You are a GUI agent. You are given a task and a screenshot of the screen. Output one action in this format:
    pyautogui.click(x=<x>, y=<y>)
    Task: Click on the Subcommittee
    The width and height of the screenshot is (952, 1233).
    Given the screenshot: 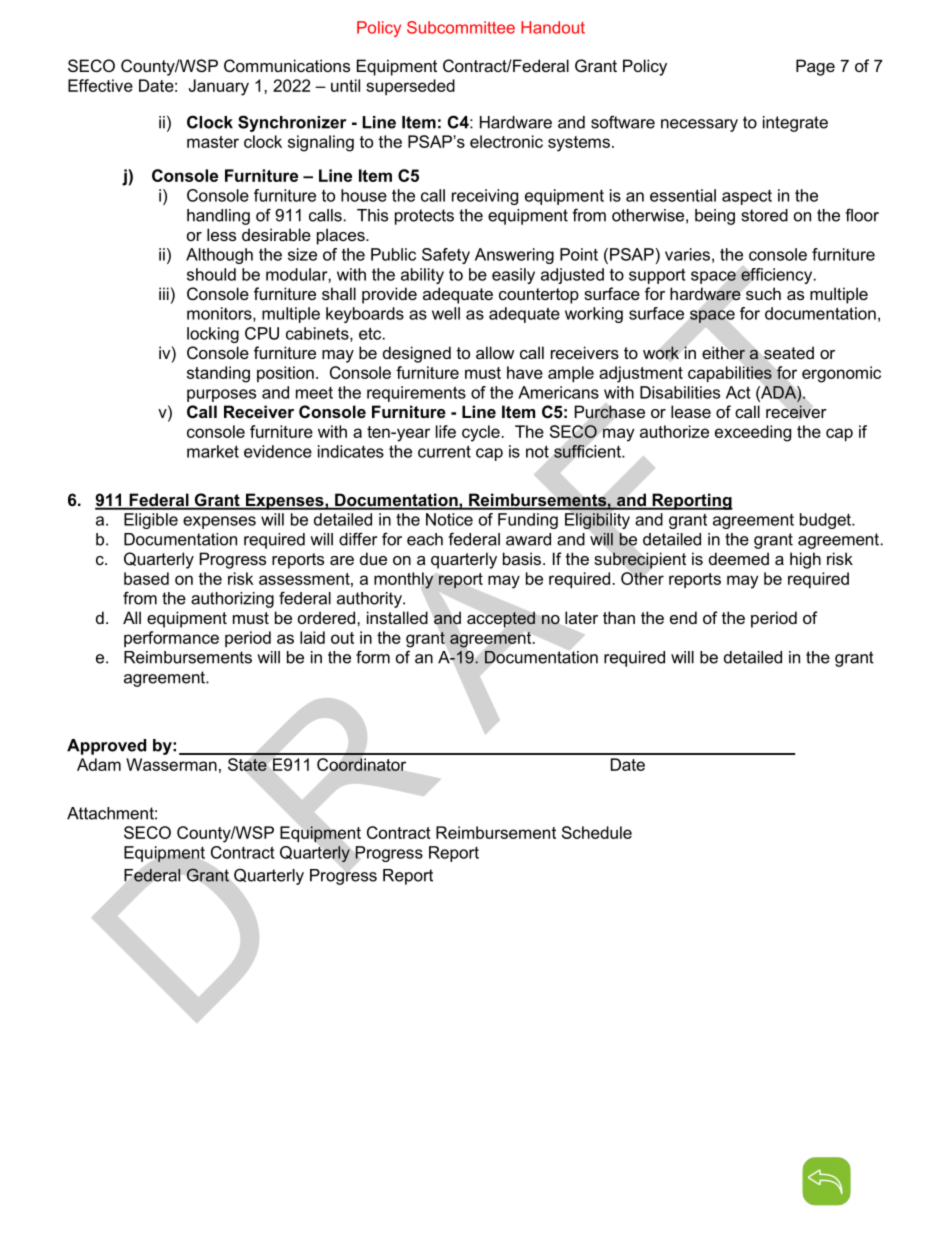 What is the action you would take?
    pyautogui.click(x=461, y=27)
